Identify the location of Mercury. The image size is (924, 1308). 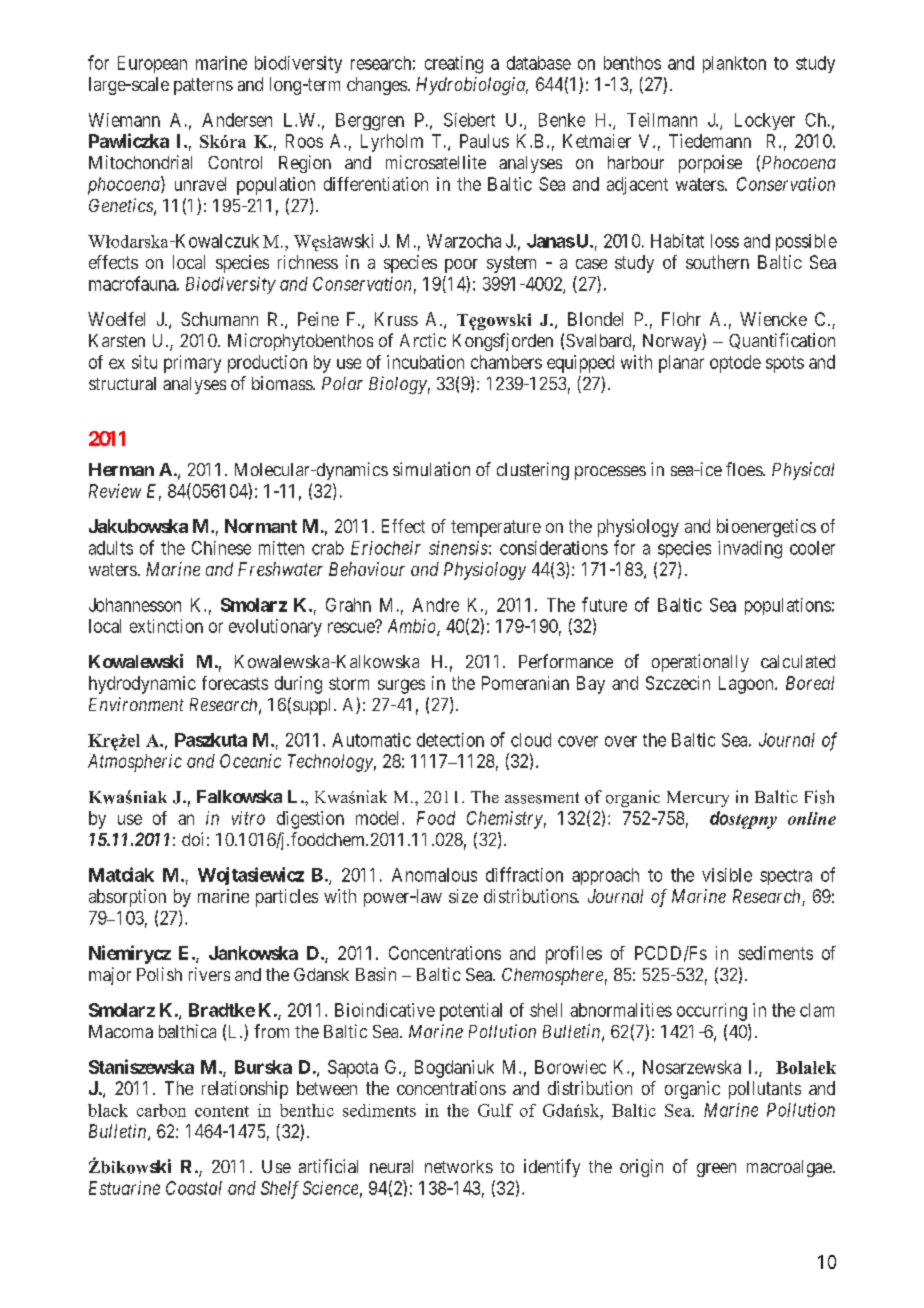
(698, 799).
